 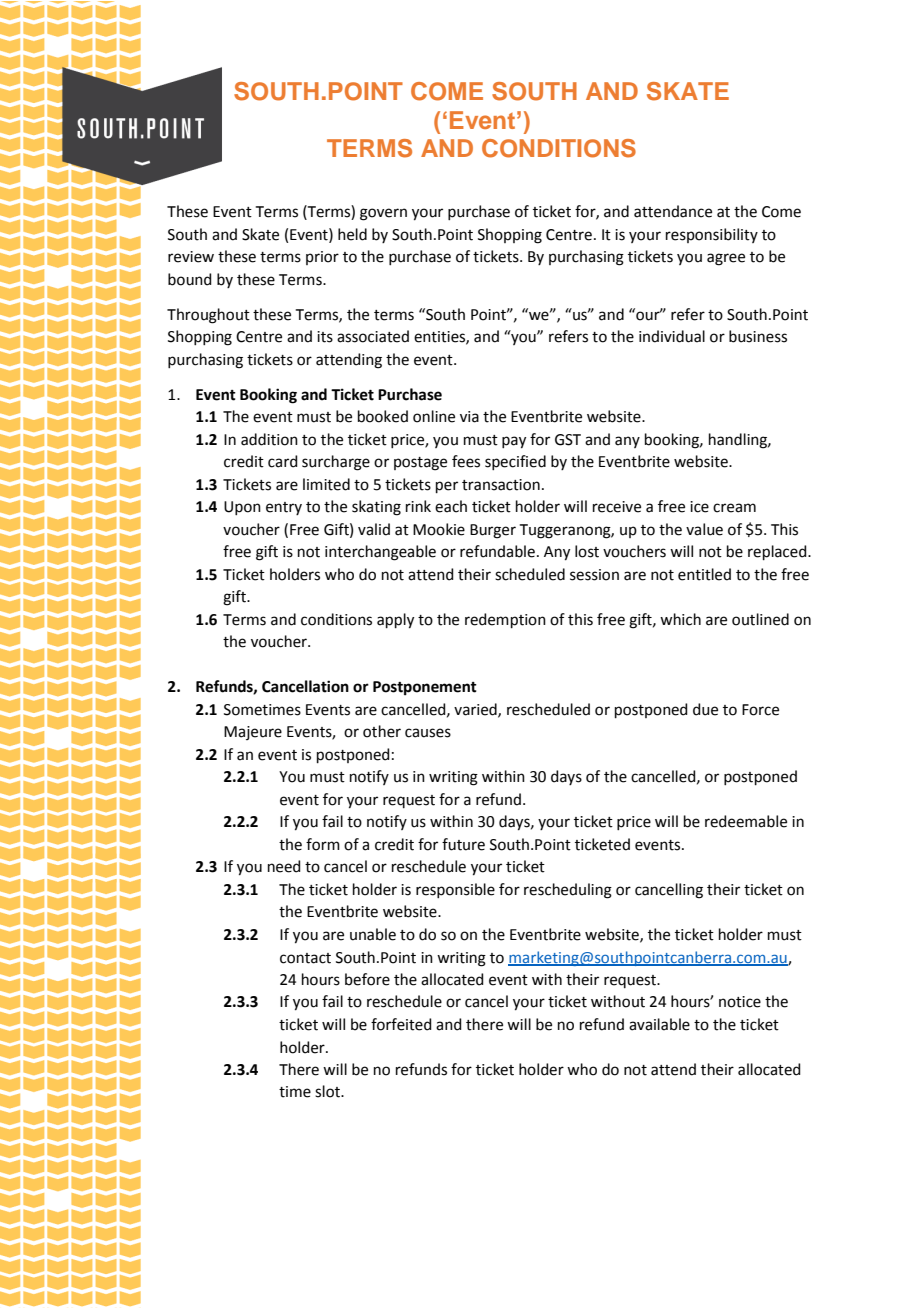 I want to click on govern, so click(x=383, y=214).
